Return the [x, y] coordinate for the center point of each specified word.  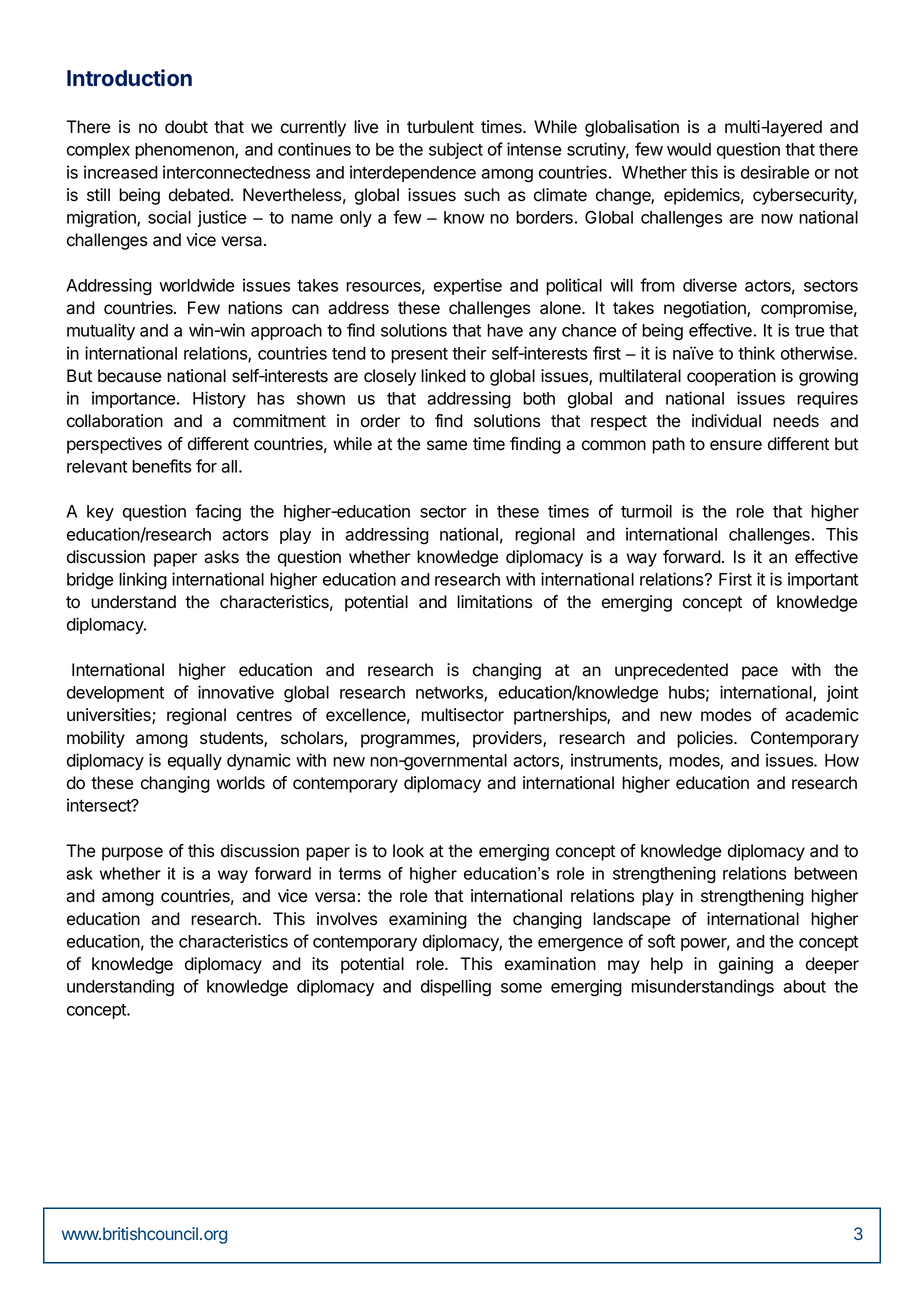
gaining [746, 965]
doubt [186, 127]
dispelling [456, 988]
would [689, 149]
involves [347, 919]
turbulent [440, 127]
